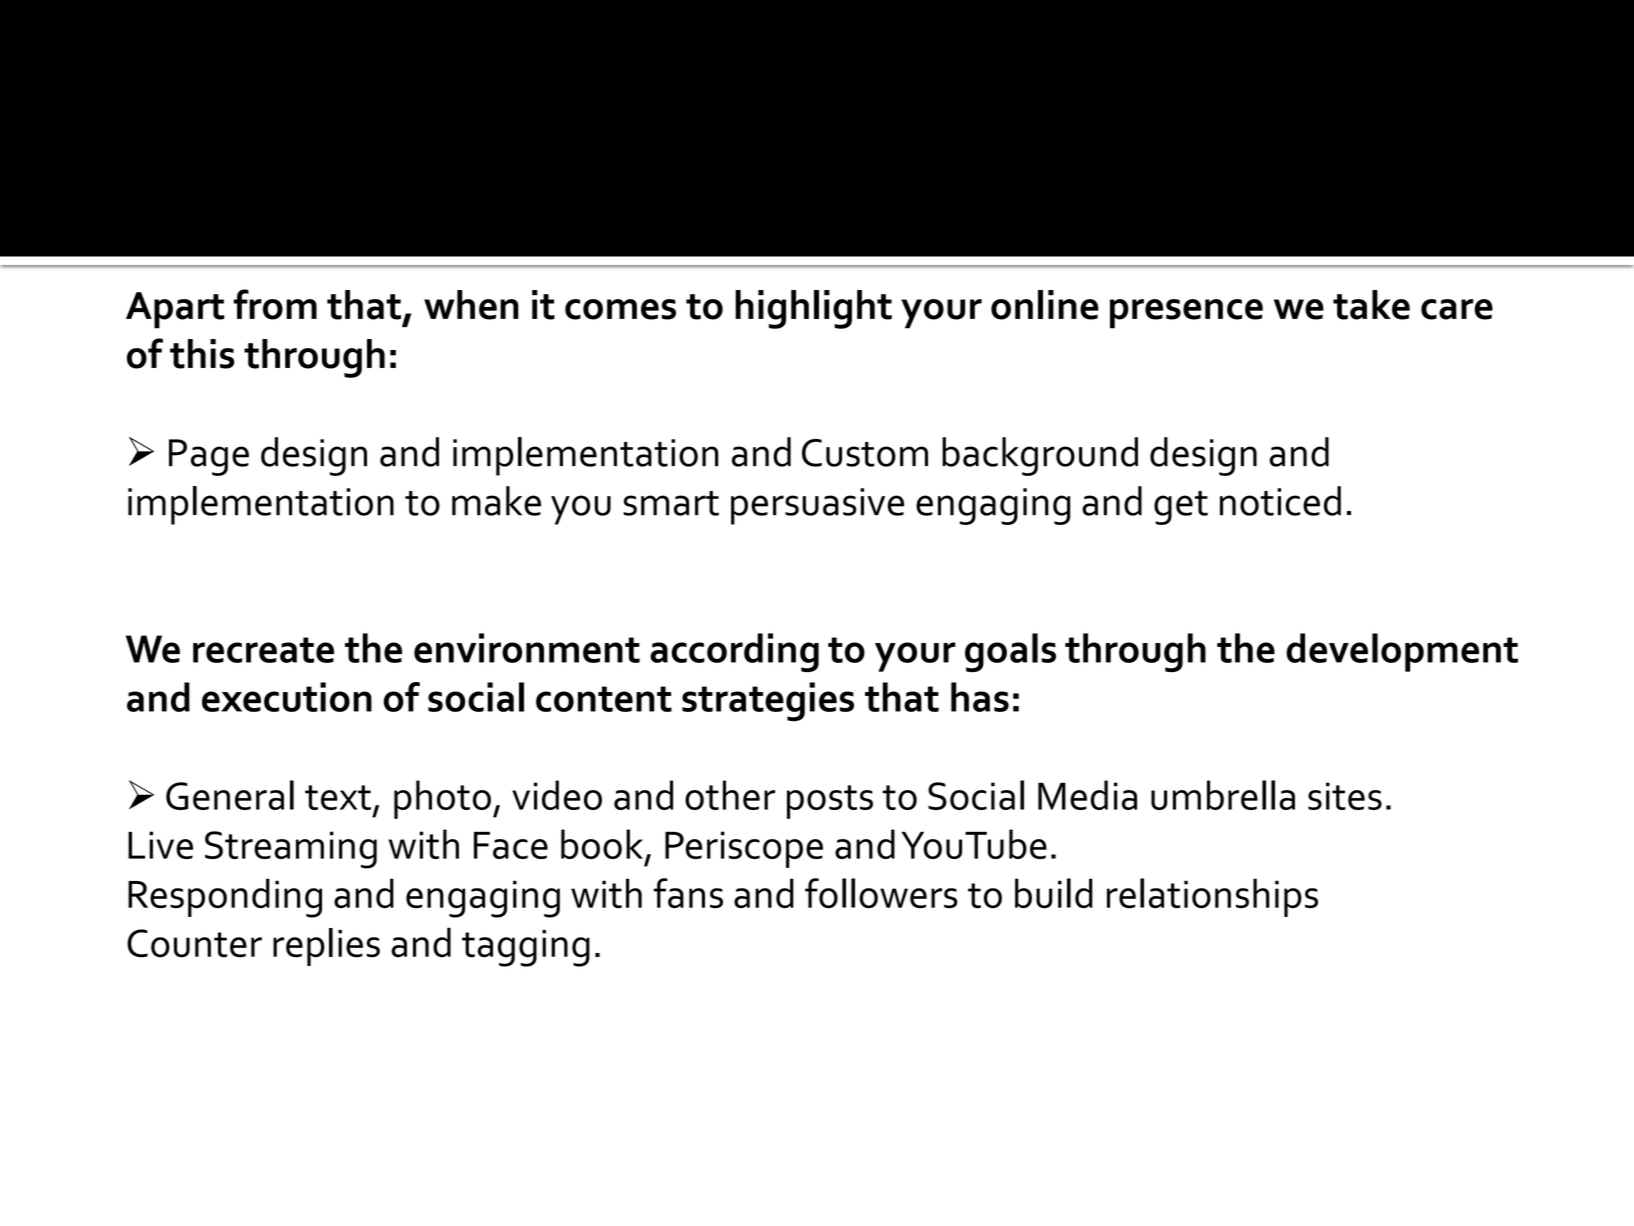 The width and height of the screenshot is (1634, 1226). What do you see at coordinates (263, 650) in the screenshot?
I see `recreate` at bounding box center [263, 650].
